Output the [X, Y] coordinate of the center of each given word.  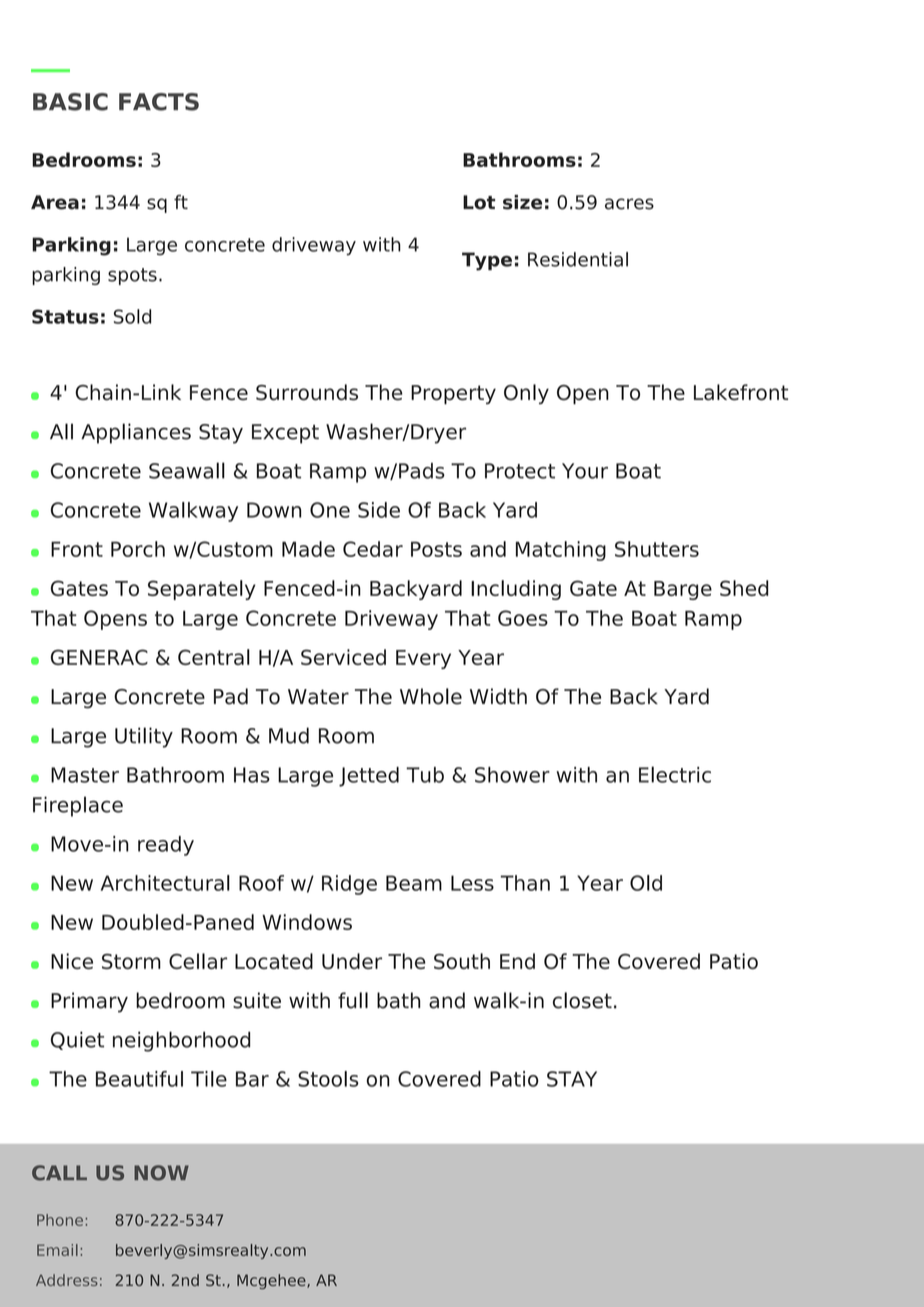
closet [582, 1000]
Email [57, 1250]
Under [352, 961]
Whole [431, 696]
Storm [131, 961]
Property [453, 394]
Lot [479, 202]
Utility [144, 737]
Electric [675, 774]
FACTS [159, 102]
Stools [328, 1079]
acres [629, 204]
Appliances [136, 433]
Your [585, 471]
